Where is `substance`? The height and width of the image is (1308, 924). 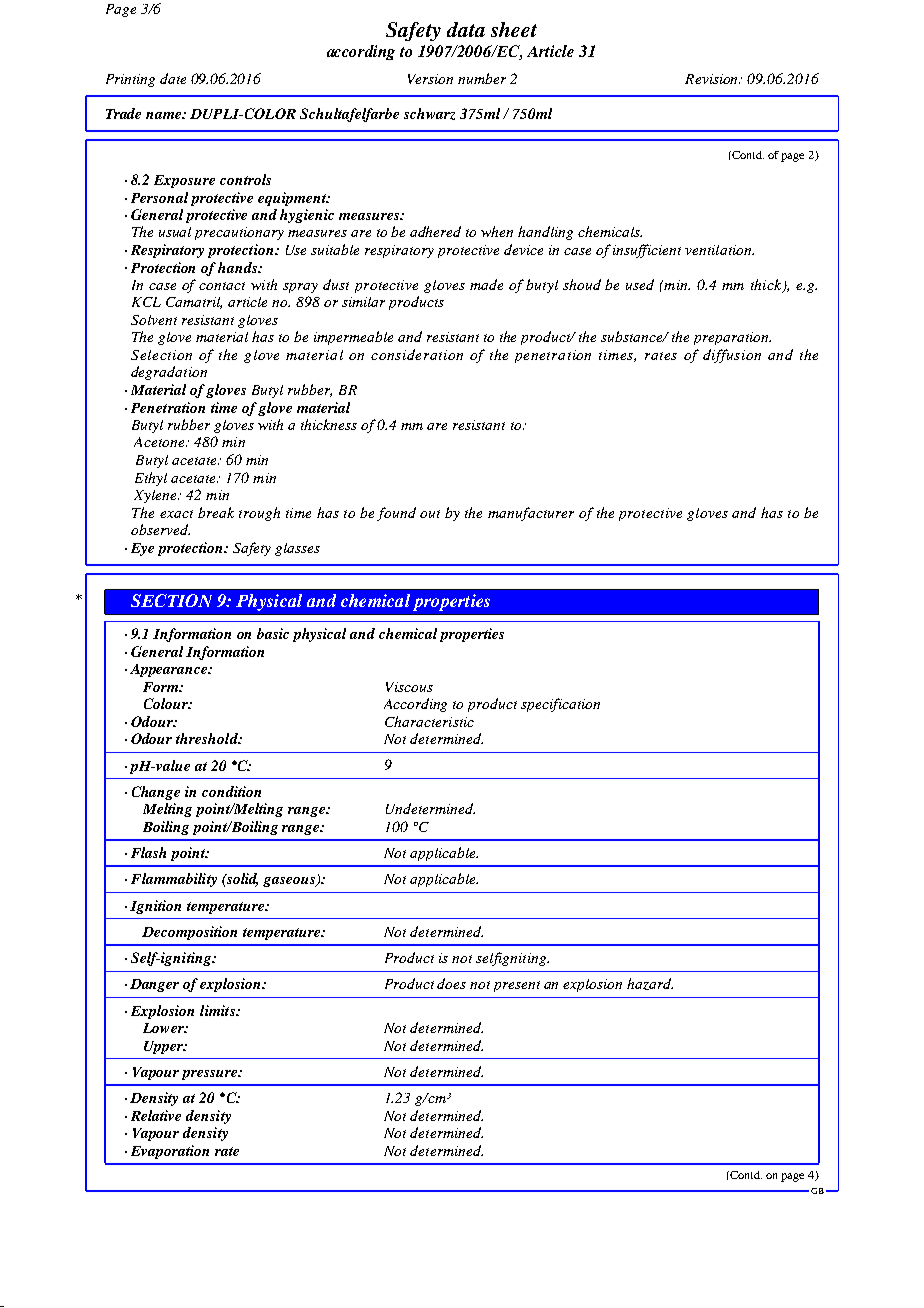
substance is located at coordinates (633, 336).
